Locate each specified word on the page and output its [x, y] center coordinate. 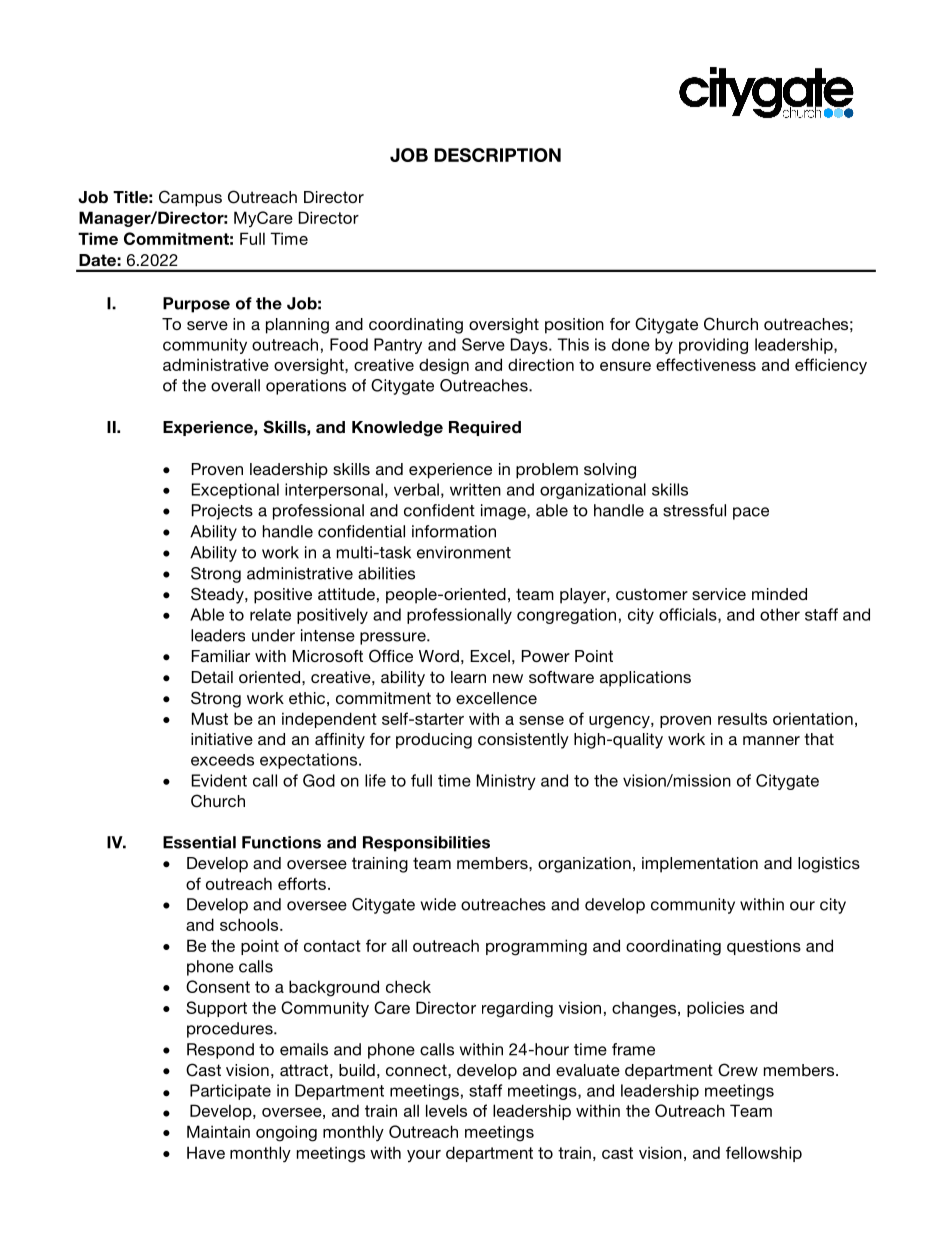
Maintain [218, 1131]
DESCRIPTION [497, 155]
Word [439, 656]
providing [713, 346]
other [780, 614]
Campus [190, 198]
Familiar [221, 656]
